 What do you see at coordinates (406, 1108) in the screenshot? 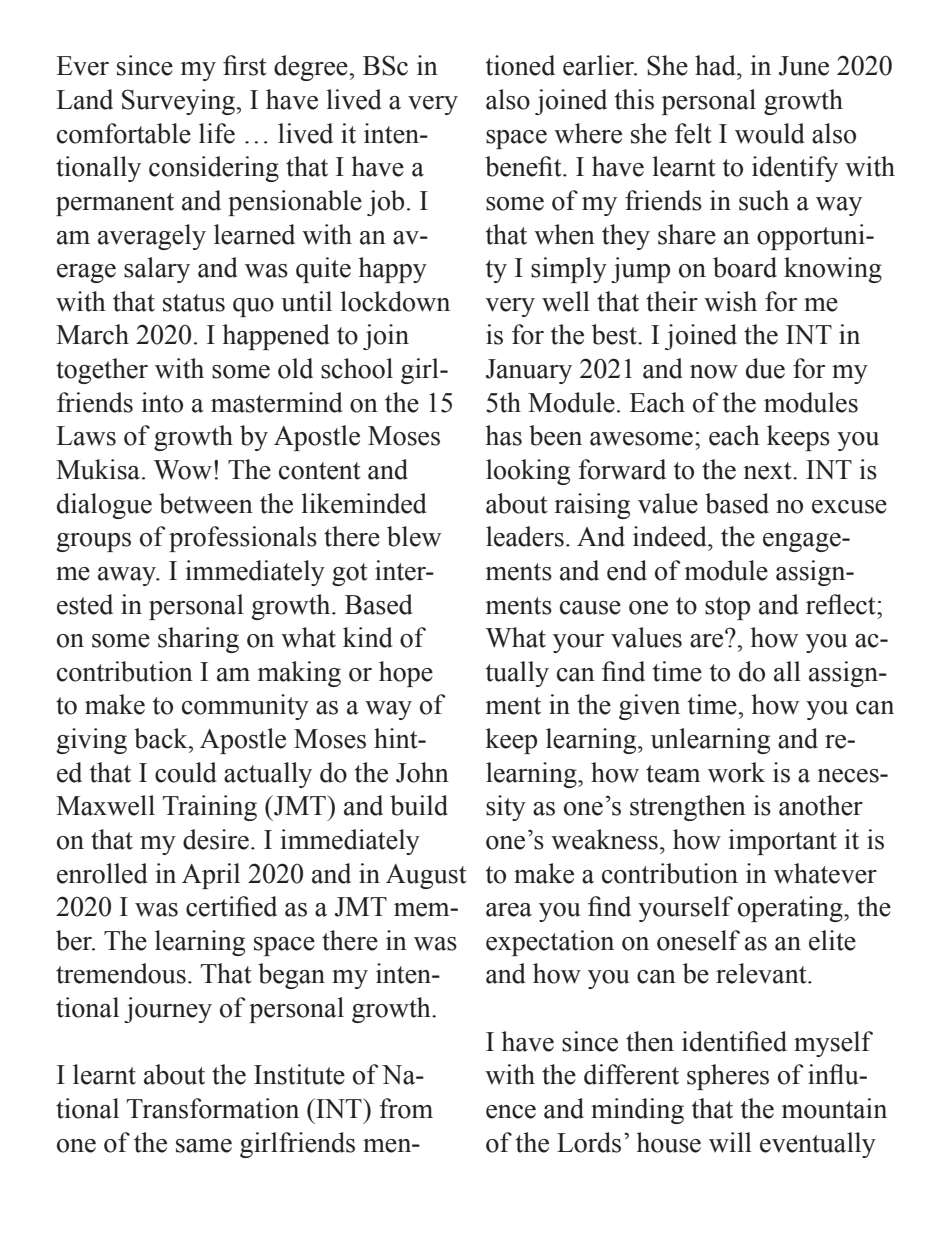
I see `from` at bounding box center [406, 1108].
